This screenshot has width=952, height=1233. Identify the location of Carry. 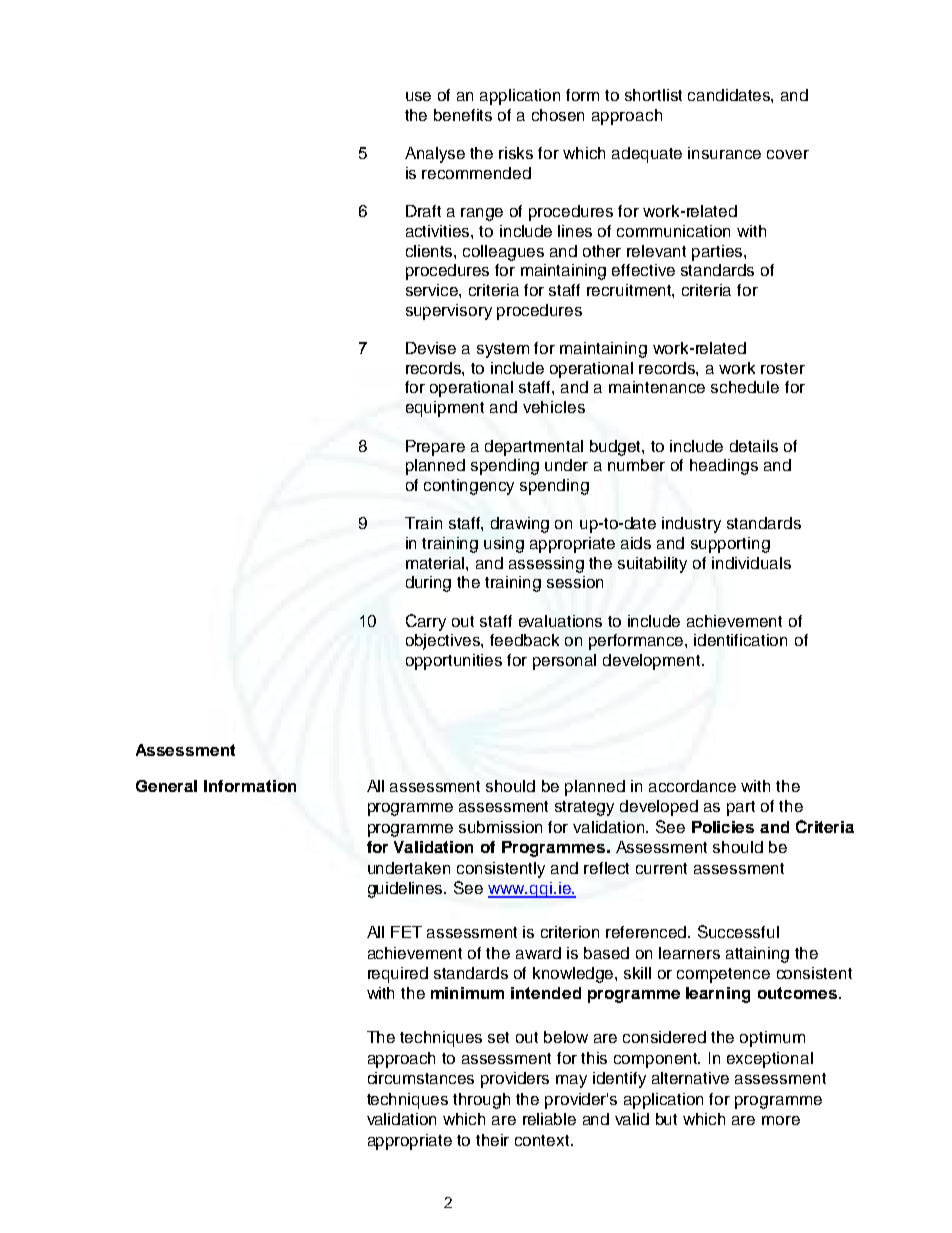
(426, 622).
